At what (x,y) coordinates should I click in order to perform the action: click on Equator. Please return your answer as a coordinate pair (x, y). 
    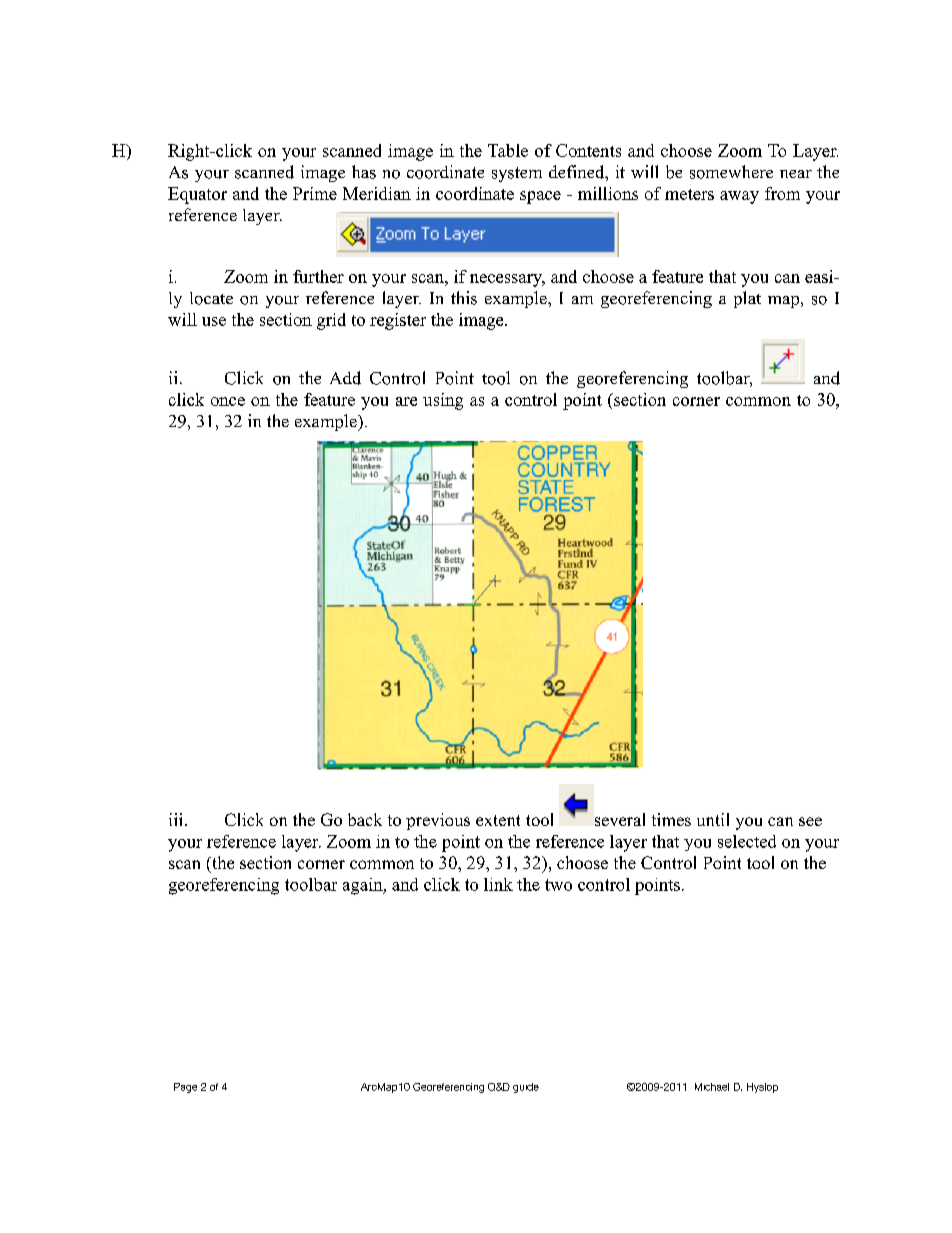
    Looking at the image, I should click on (197, 195).
